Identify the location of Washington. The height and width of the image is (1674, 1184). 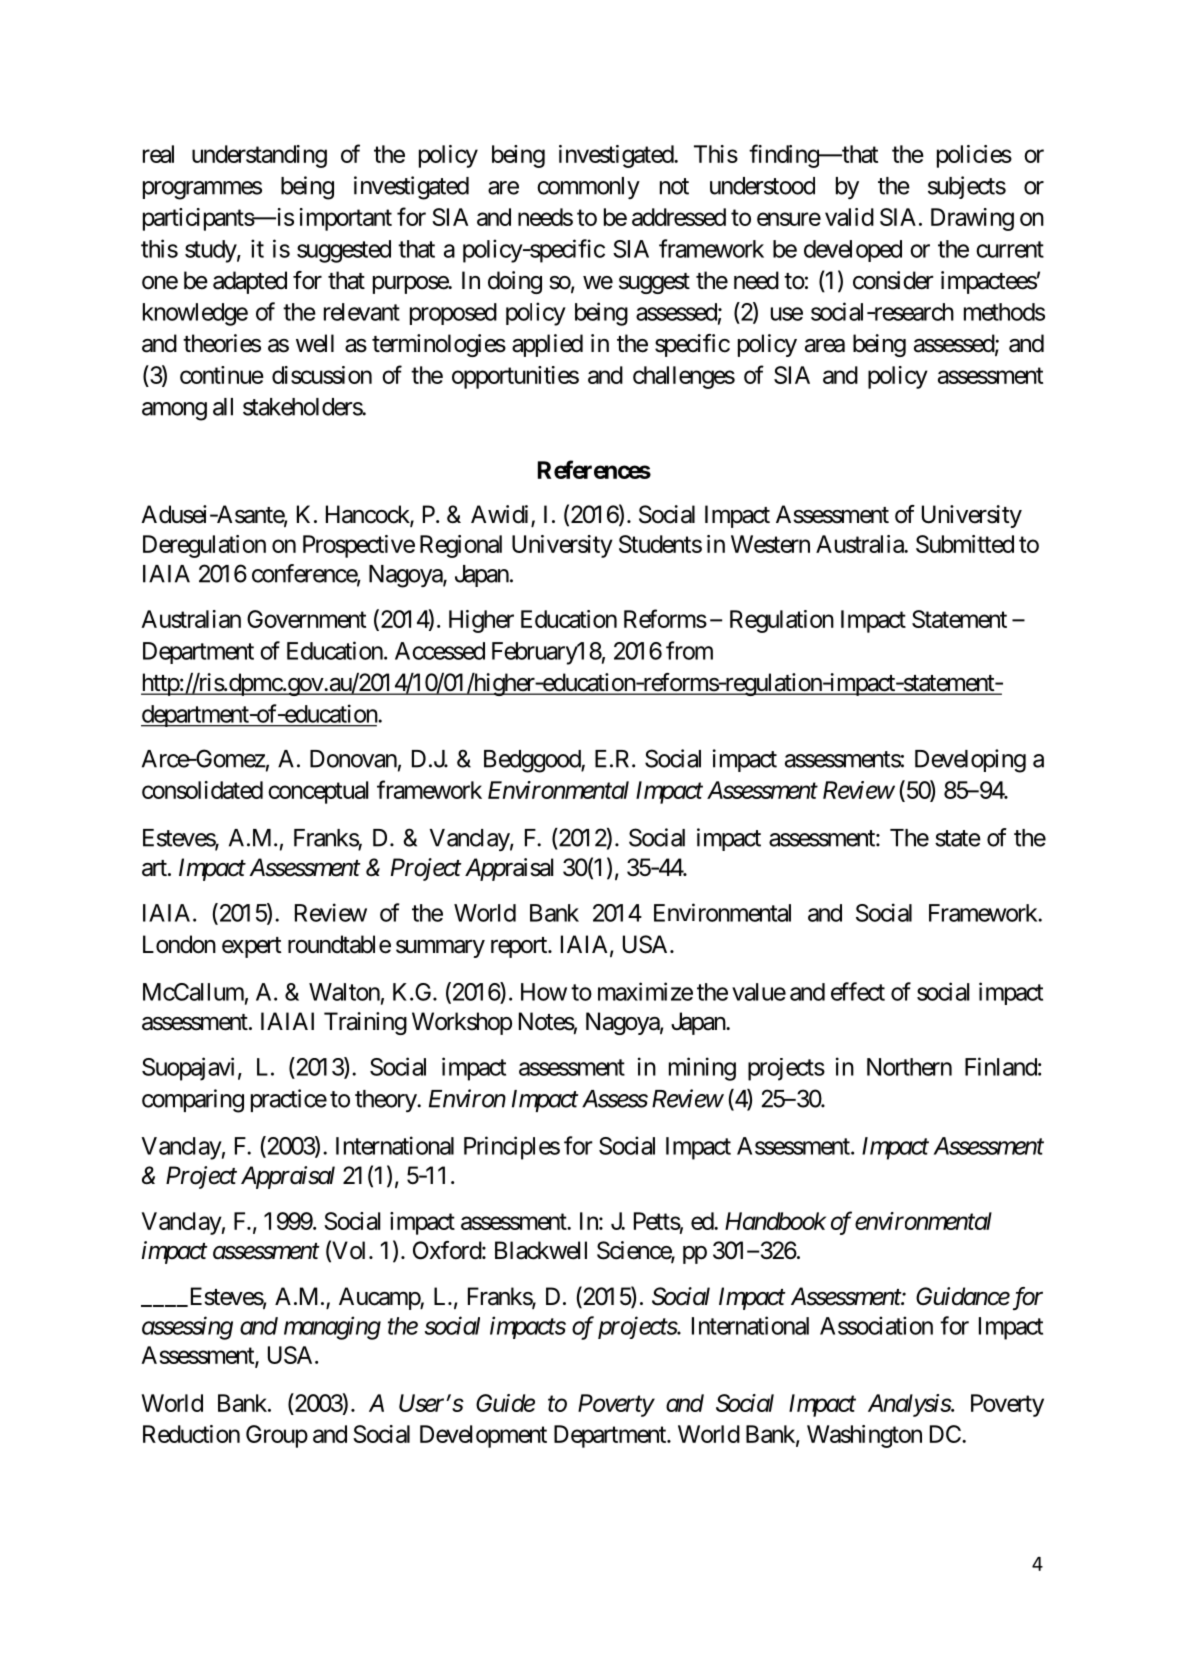
(864, 1436).
